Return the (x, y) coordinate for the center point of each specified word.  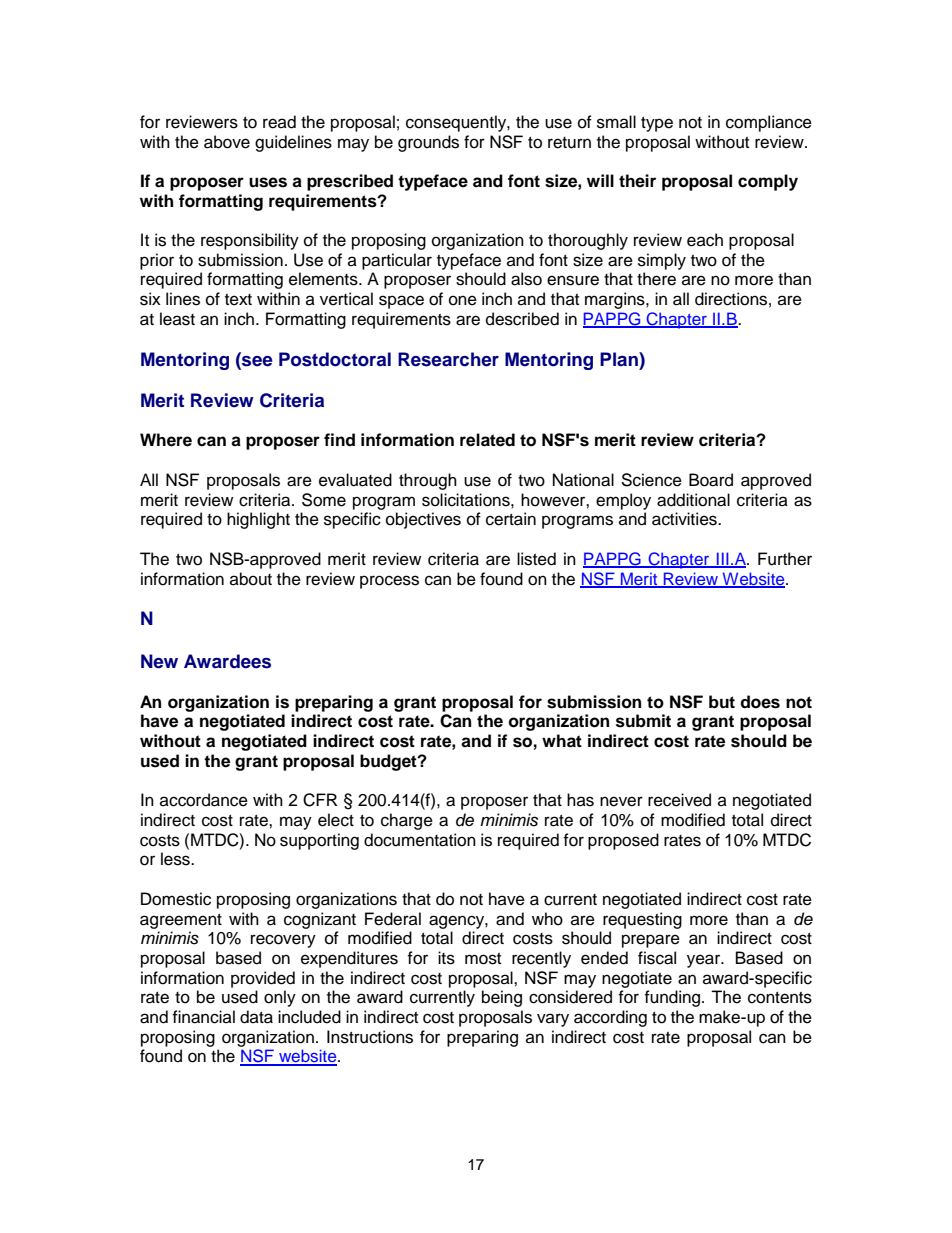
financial (203, 1017)
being (502, 998)
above (227, 142)
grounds (428, 143)
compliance (769, 123)
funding (672, 998)
